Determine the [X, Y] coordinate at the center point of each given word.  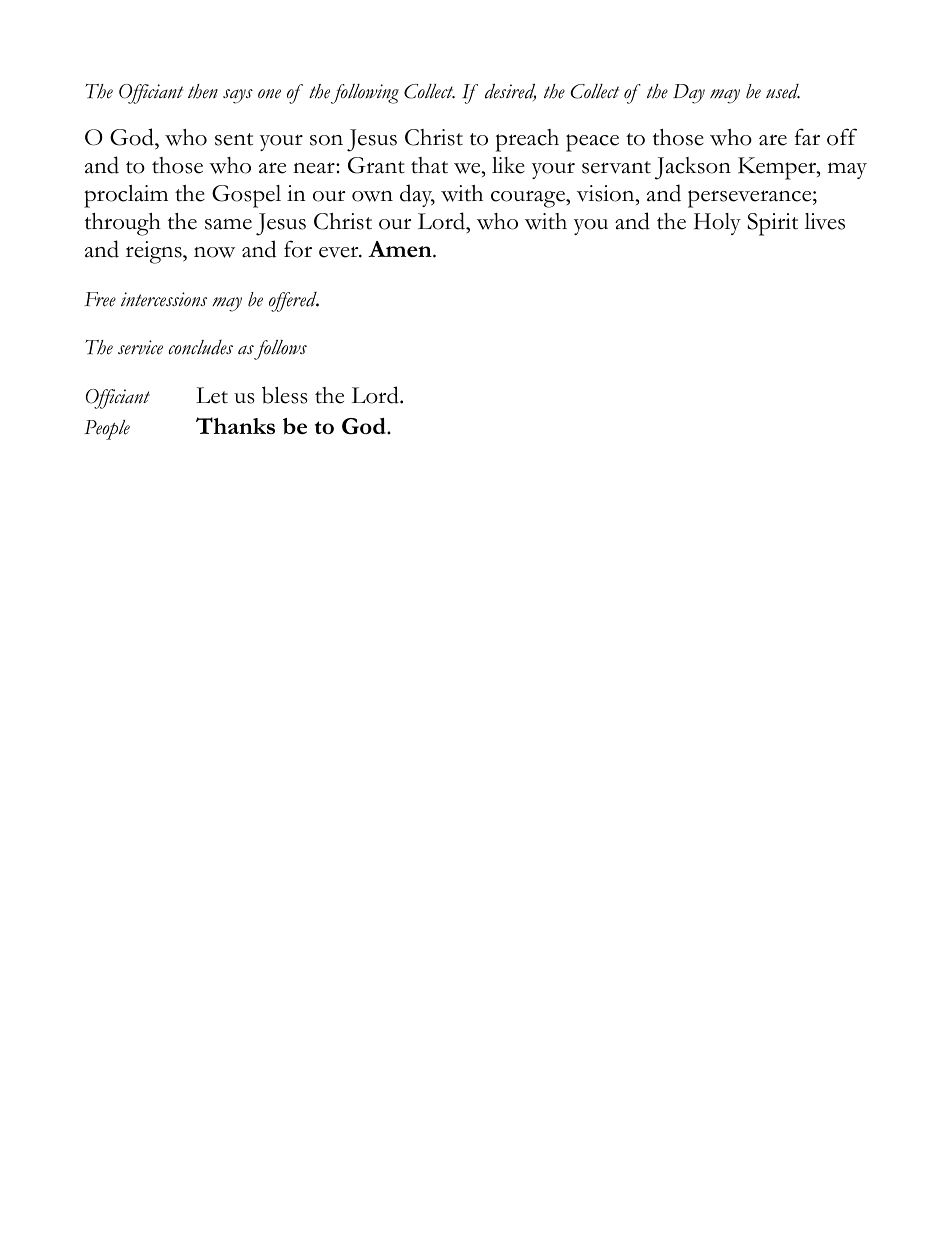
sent [234, 139]
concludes [201, 347]
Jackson [693, 168]
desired [510, 92]
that [429, 165]
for [298, 249]
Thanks [235, 425]
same [228, 224]
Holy [717, 224]
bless [285, 395]
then [203, 91]
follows [280, 350]
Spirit [772, 224]
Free [100, 299]
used [783, 91]
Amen [401, 249]
